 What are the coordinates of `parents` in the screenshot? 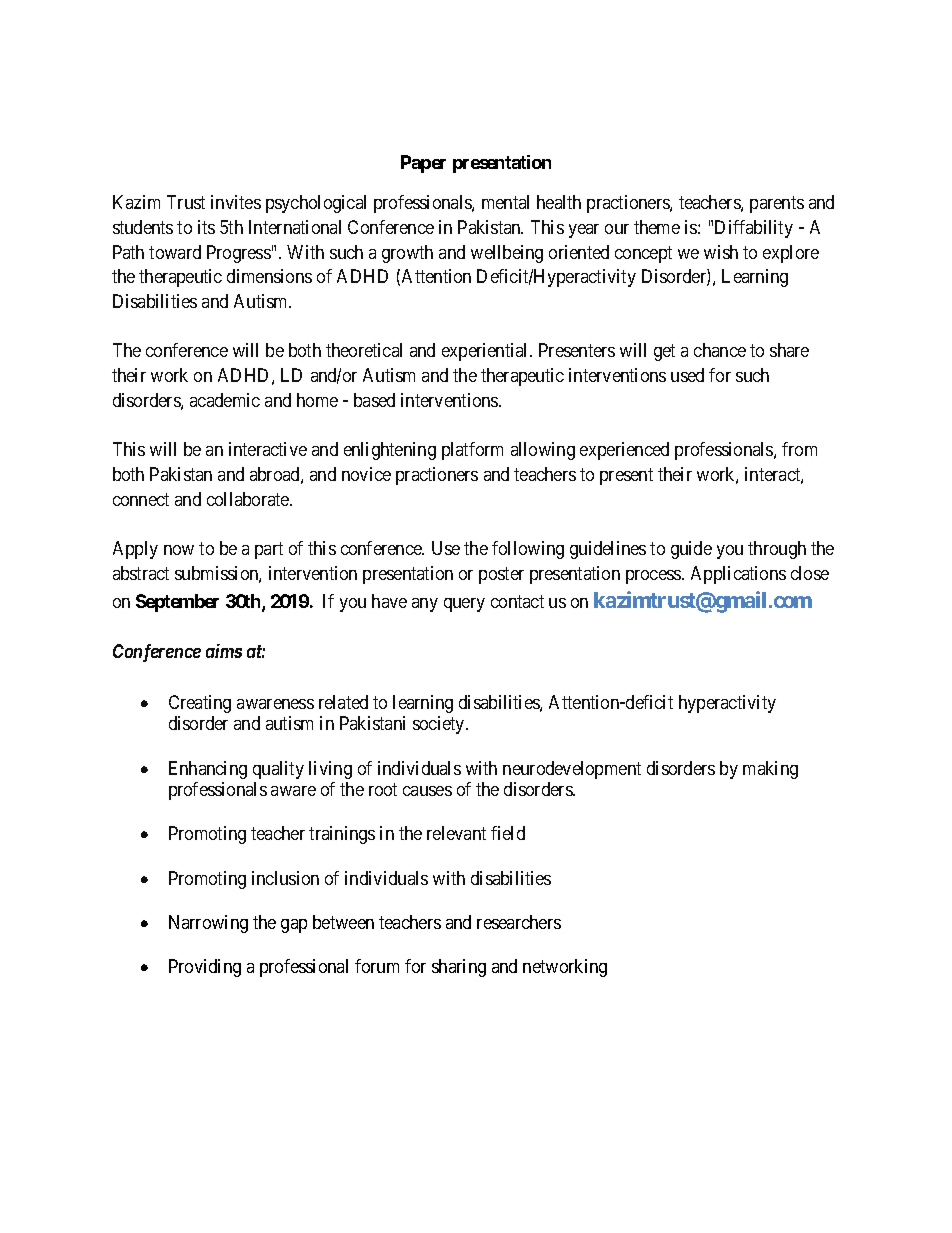 It's located at (777, 204).
